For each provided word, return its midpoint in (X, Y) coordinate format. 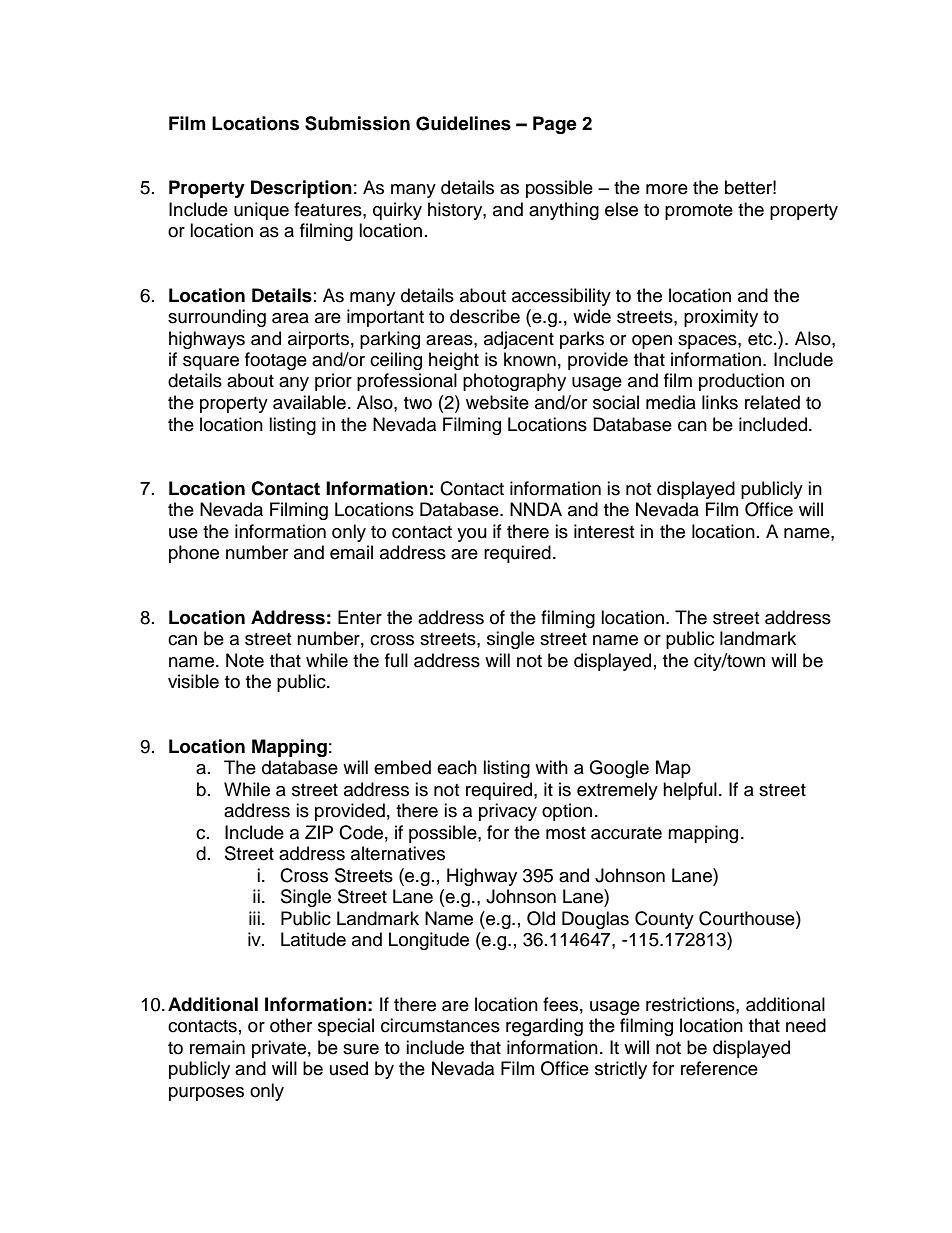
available (309, 402)
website (497, 402)
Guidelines (463, 123)
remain (217, 1047)
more (667, 189)
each (457, 767)
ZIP (319, 832)
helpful (690, 791)
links (720, 402)
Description (301, 189)
